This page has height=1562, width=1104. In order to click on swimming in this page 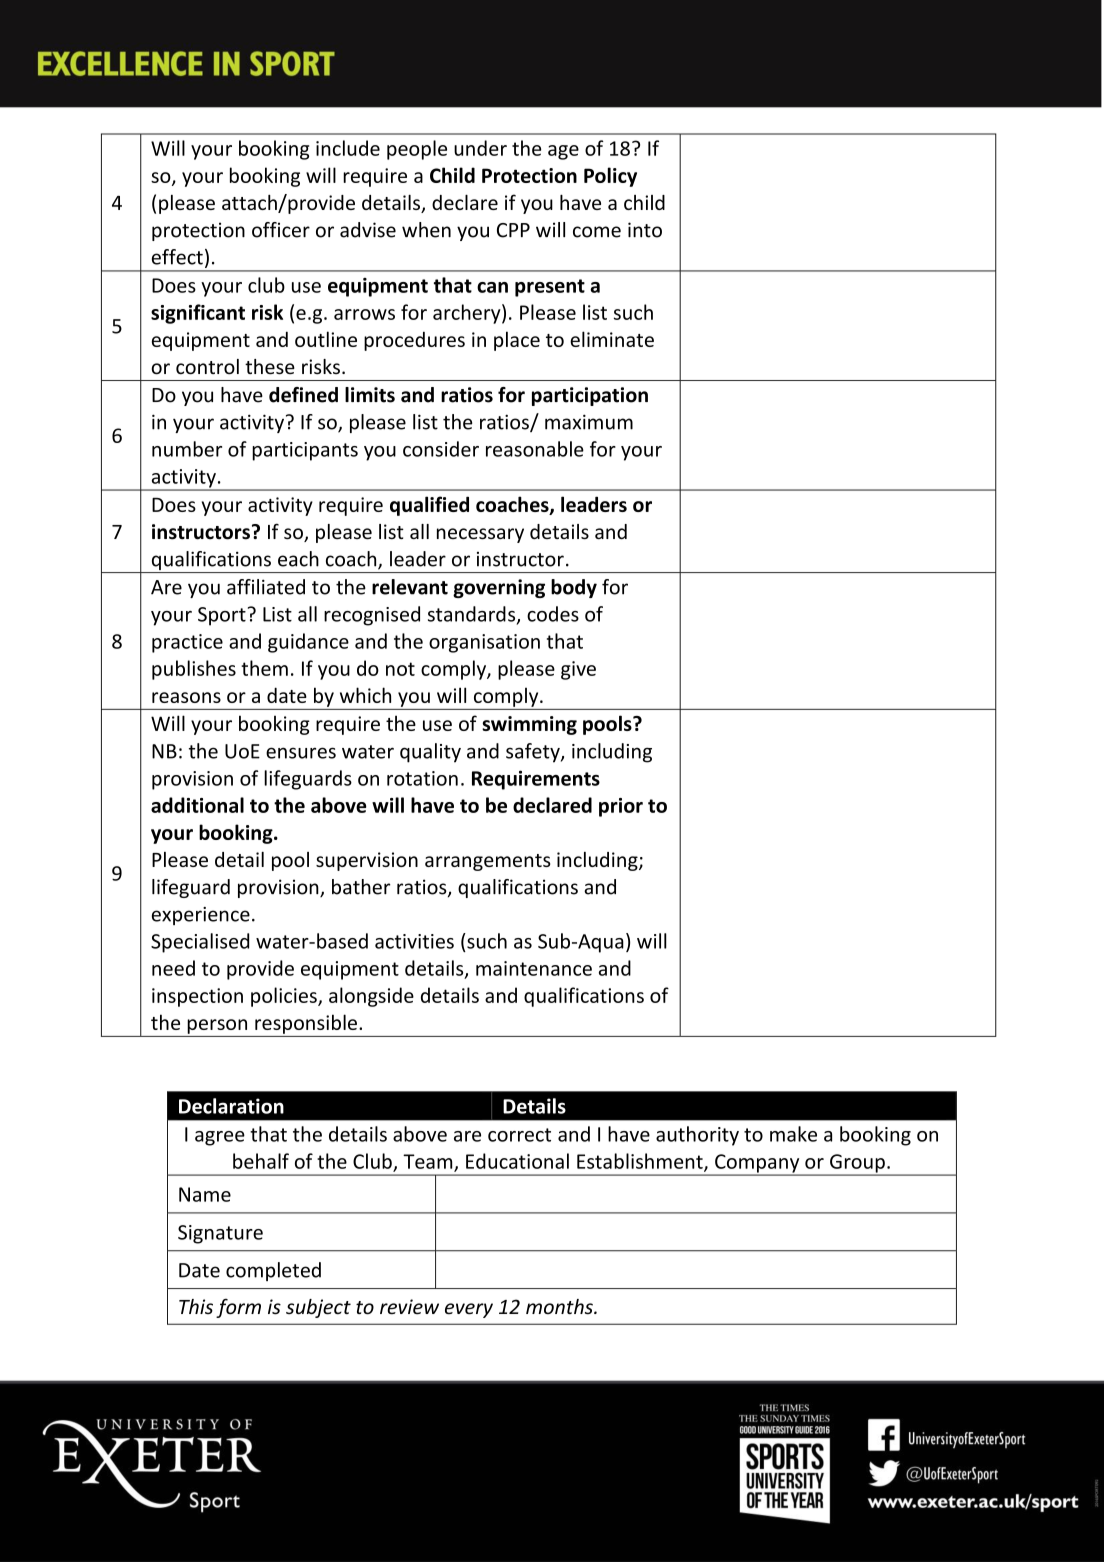, I will do `click(529, 725)`.
